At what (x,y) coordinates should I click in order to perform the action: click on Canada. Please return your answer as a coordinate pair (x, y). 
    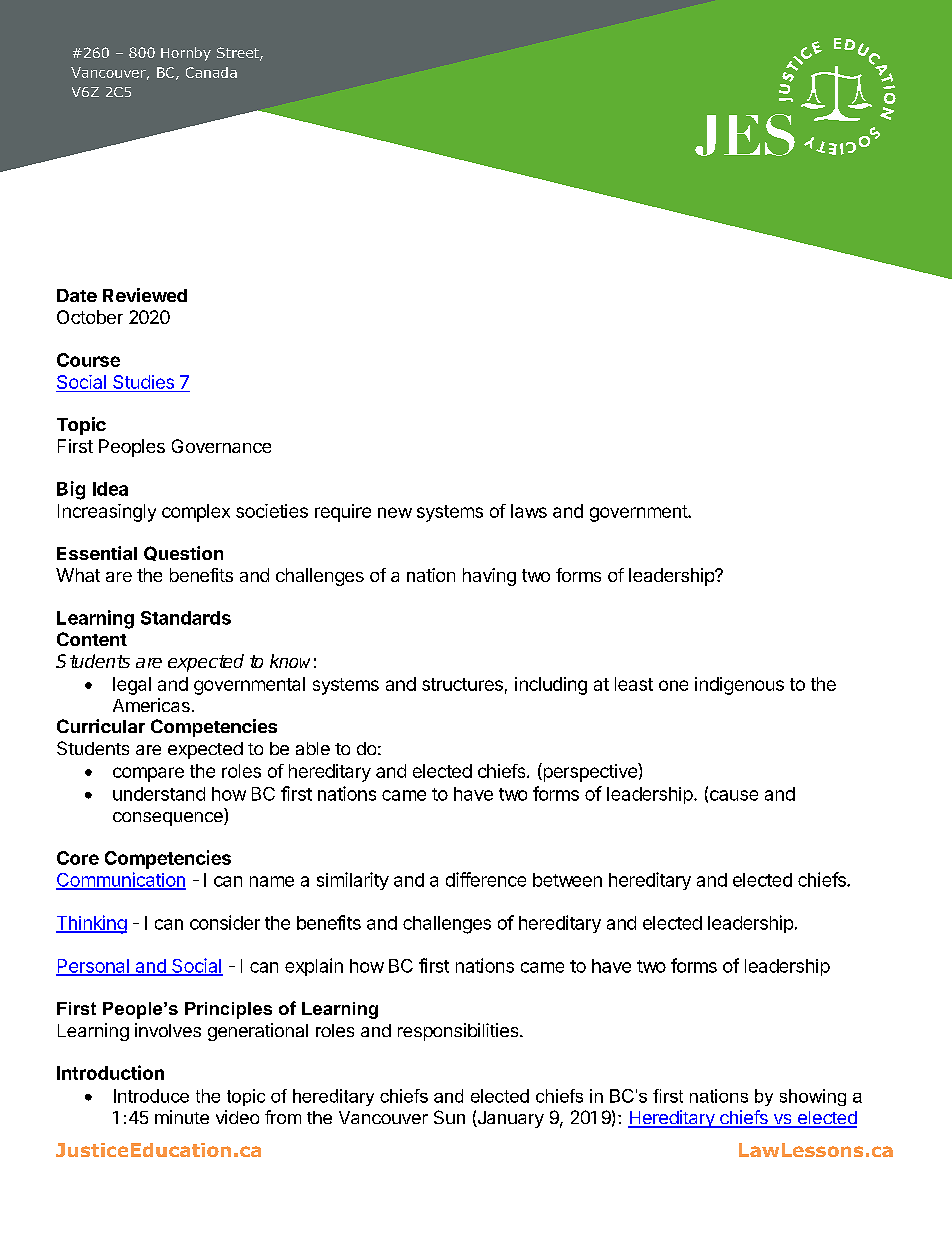
    Looking at the image, I should click on (211, 72).
